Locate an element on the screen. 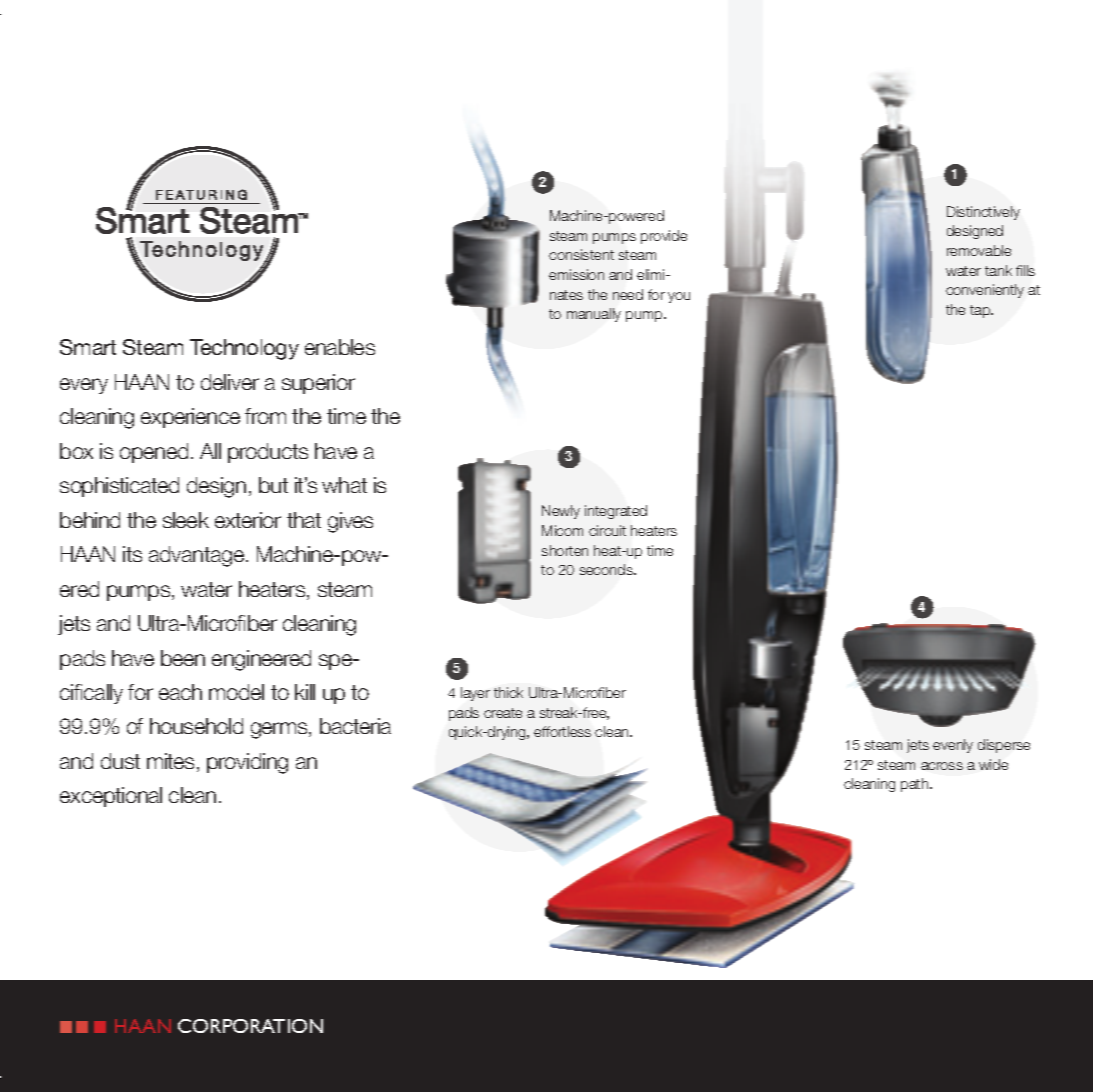 Image resolution: width=1093 pixels, height=1092 pixels. been is located at coordinates (183, 658).
